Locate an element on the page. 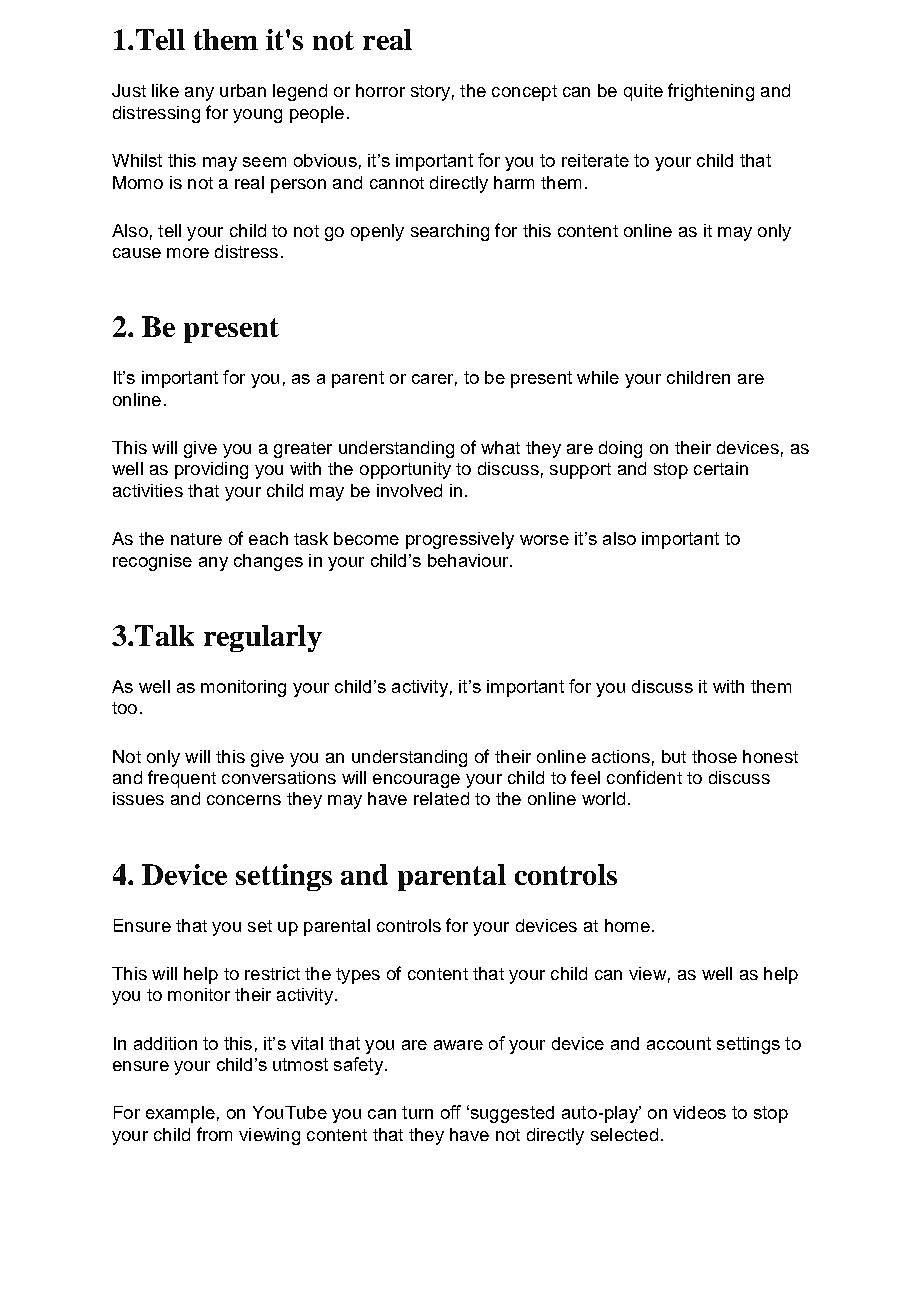 Image resolution: width=924 pixels, height=1308 pixels. regularly is located at coordinates (263, 638).
